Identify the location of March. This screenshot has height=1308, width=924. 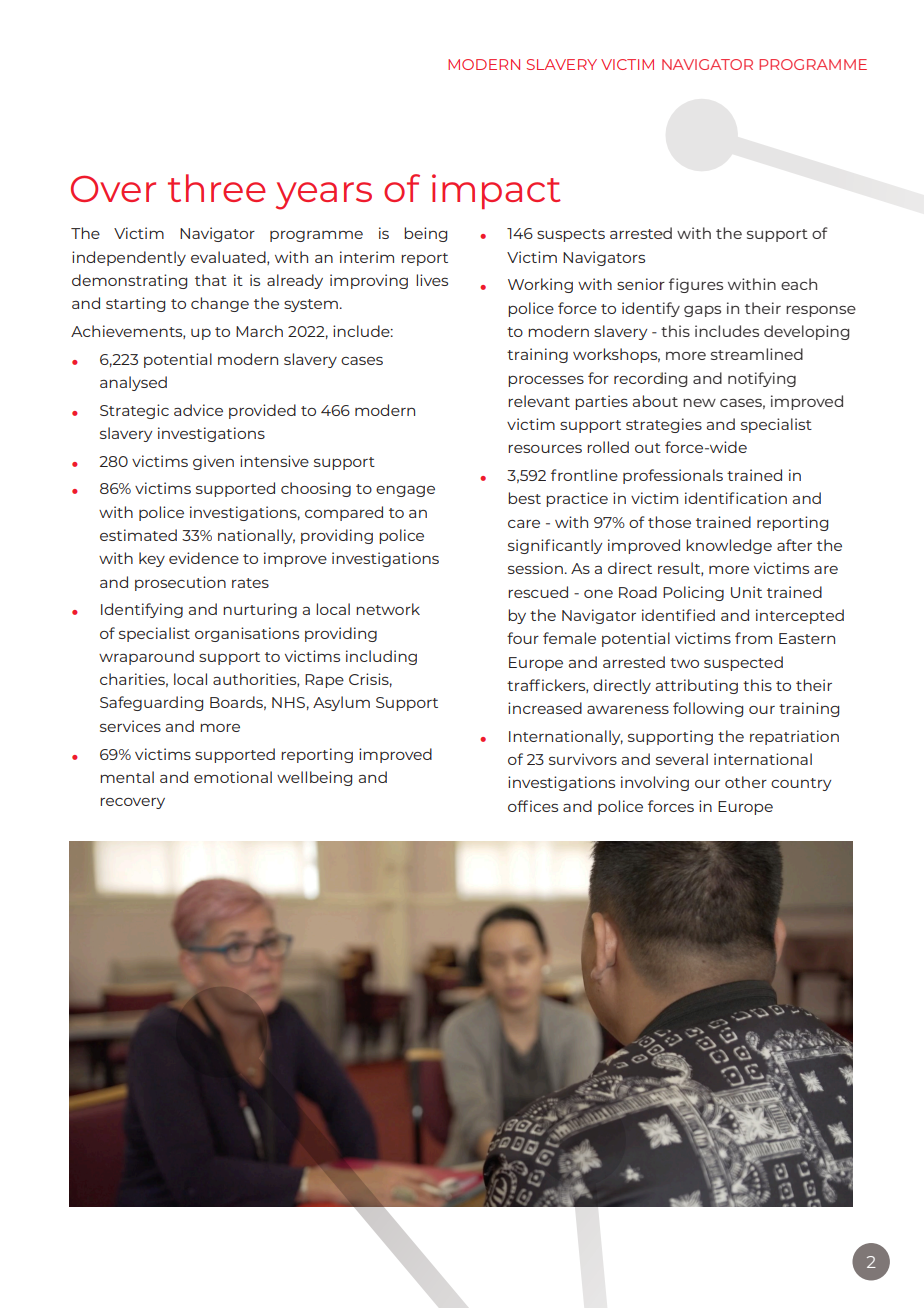
(259, 331).
